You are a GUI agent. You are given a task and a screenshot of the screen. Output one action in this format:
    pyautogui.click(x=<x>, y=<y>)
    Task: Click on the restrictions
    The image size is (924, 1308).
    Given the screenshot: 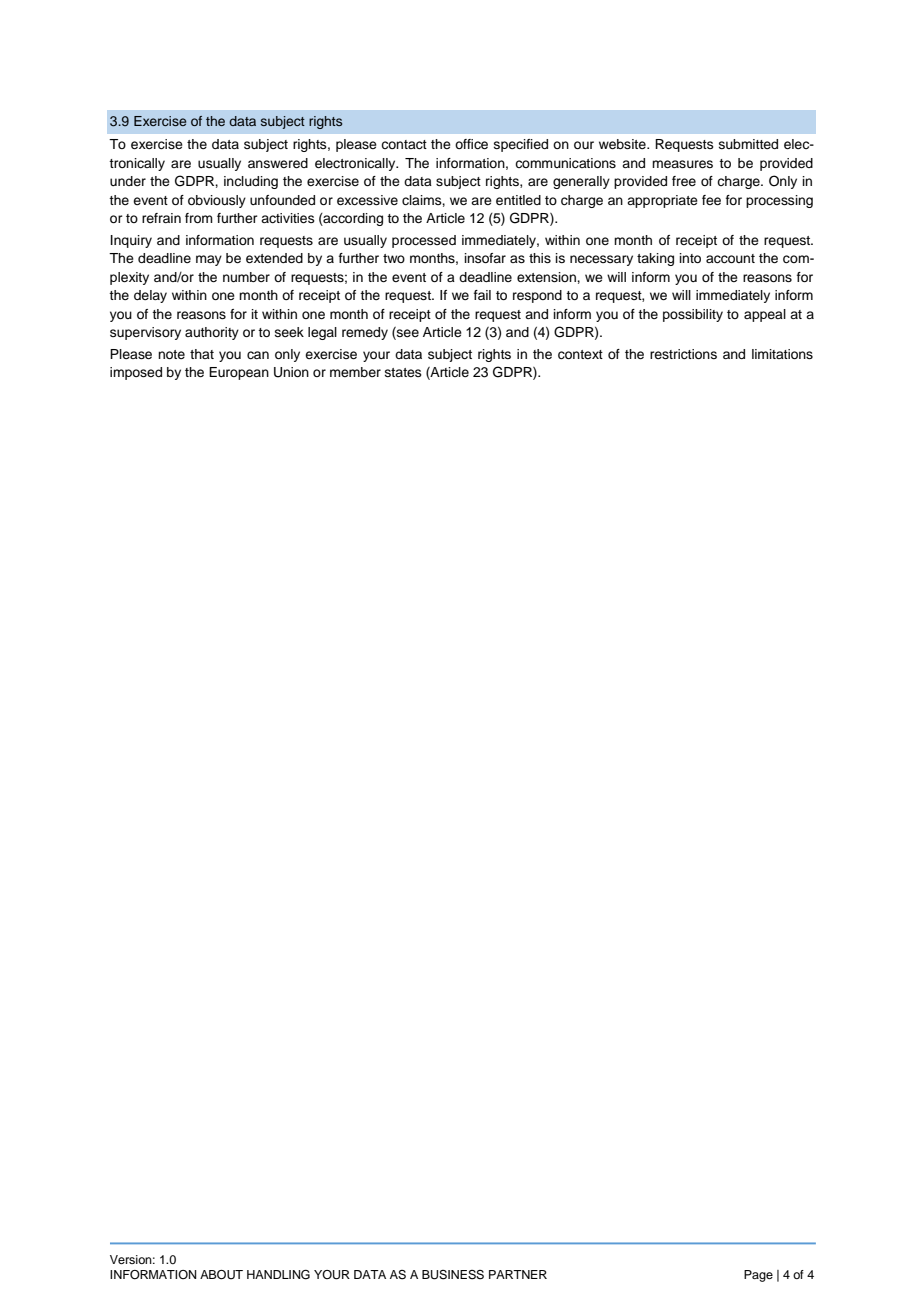 What is the action you would take?
    pyautogui.click(x=683, y=354)
